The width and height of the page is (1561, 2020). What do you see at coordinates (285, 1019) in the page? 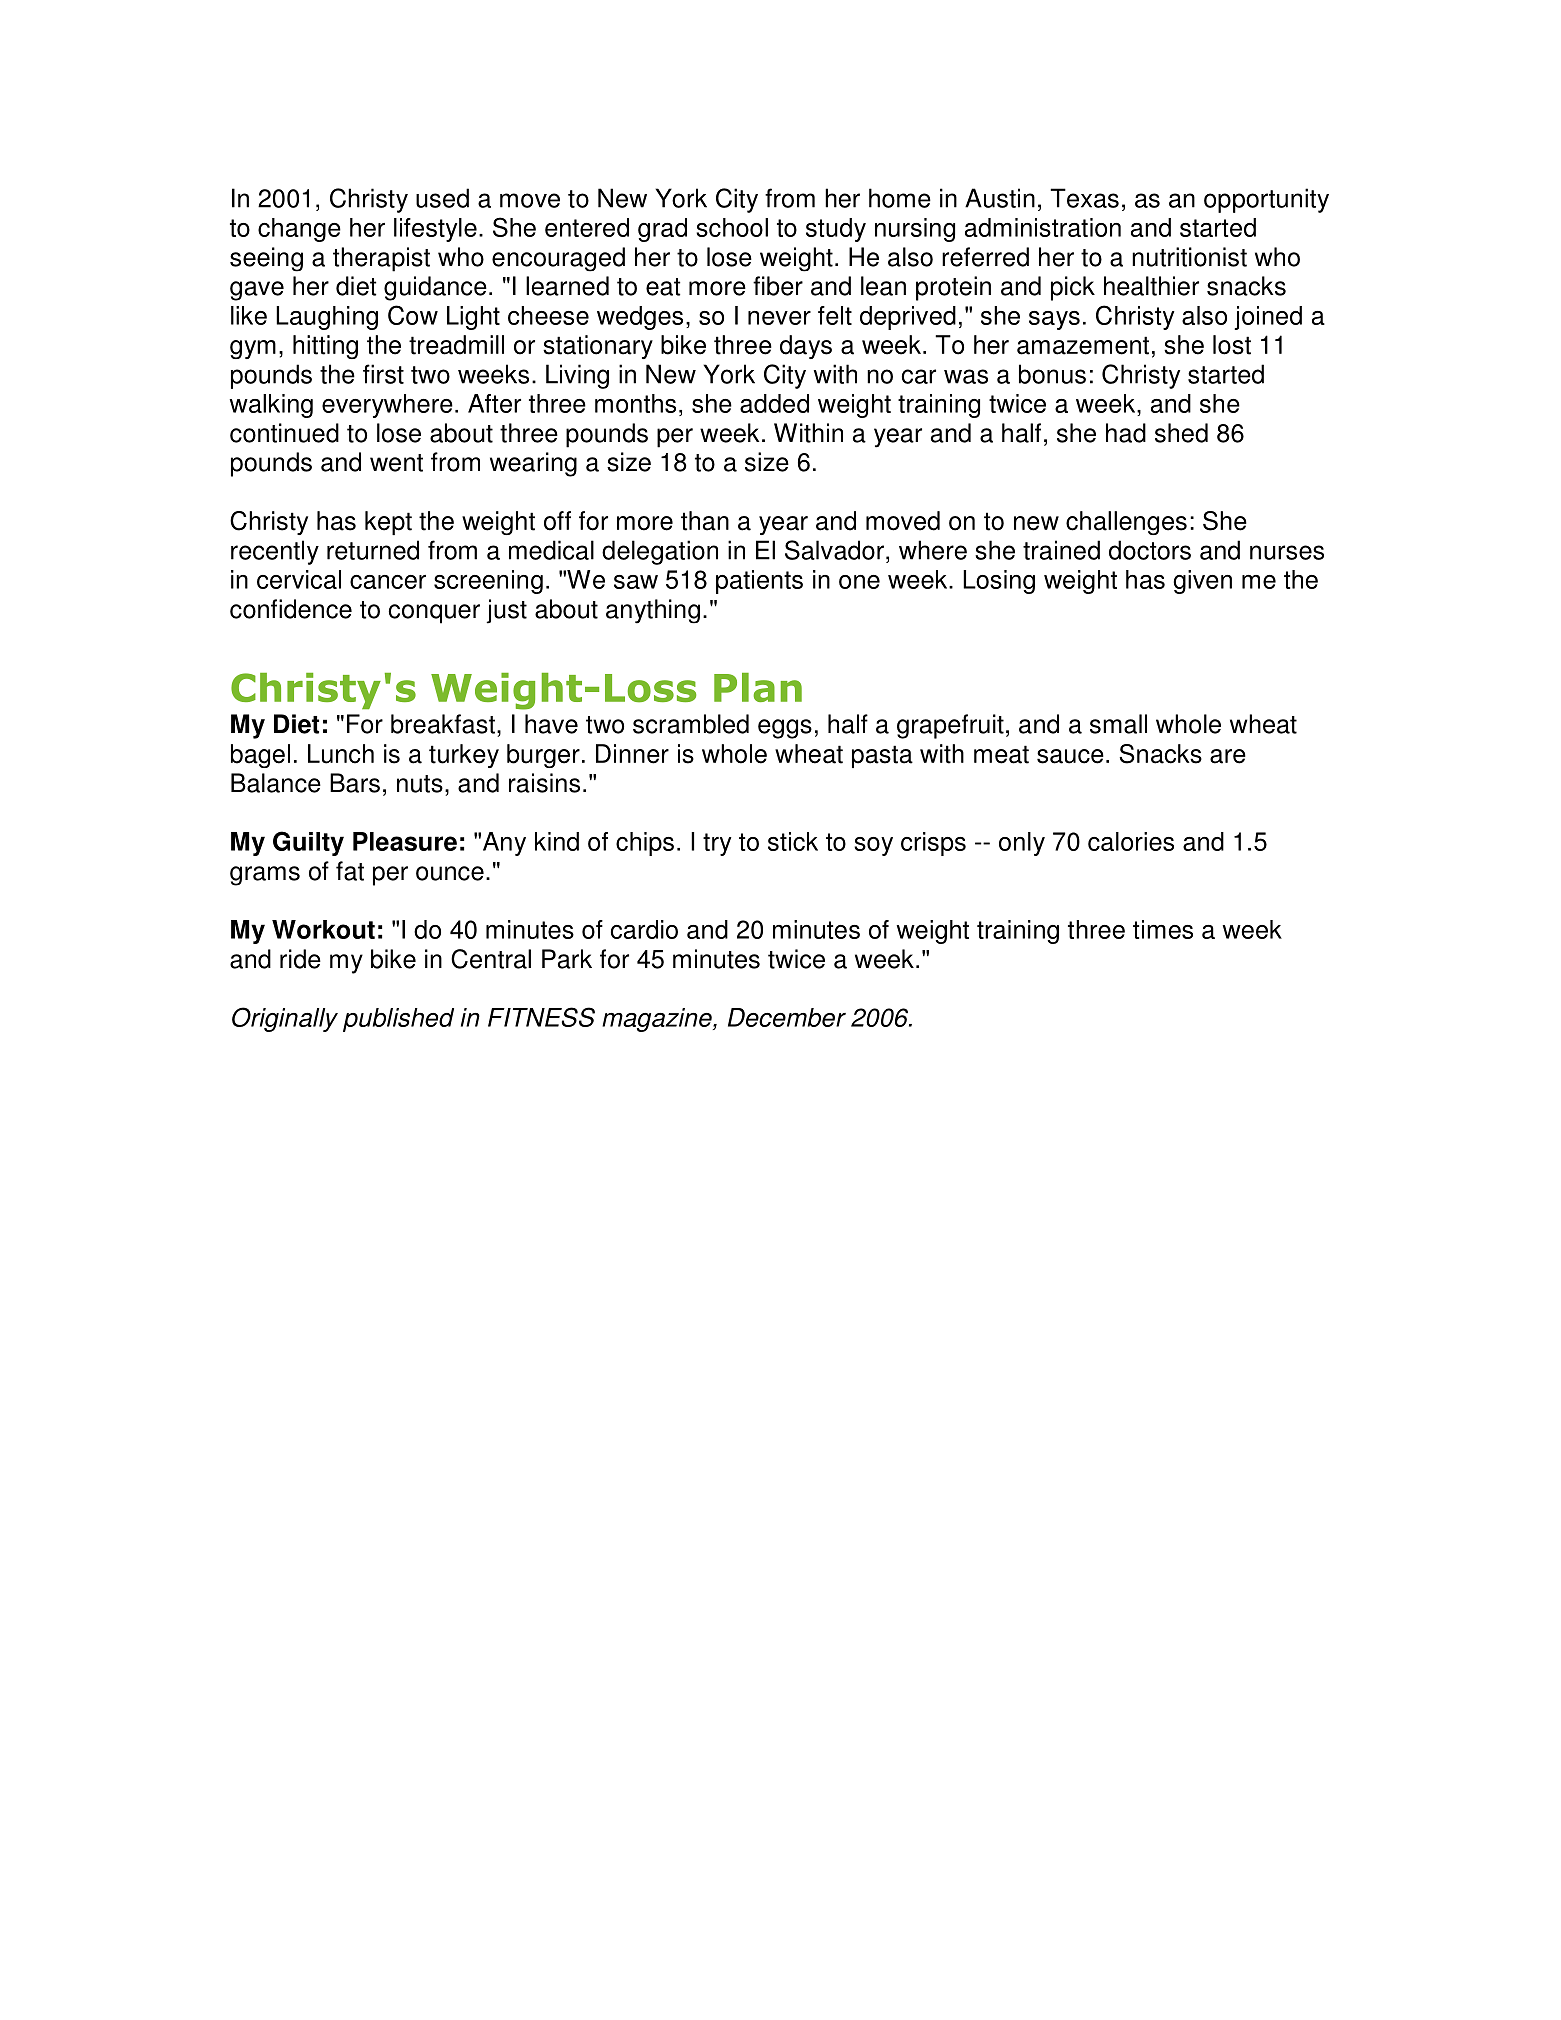
I see `Originally` at bounding box center [285, 1019].
